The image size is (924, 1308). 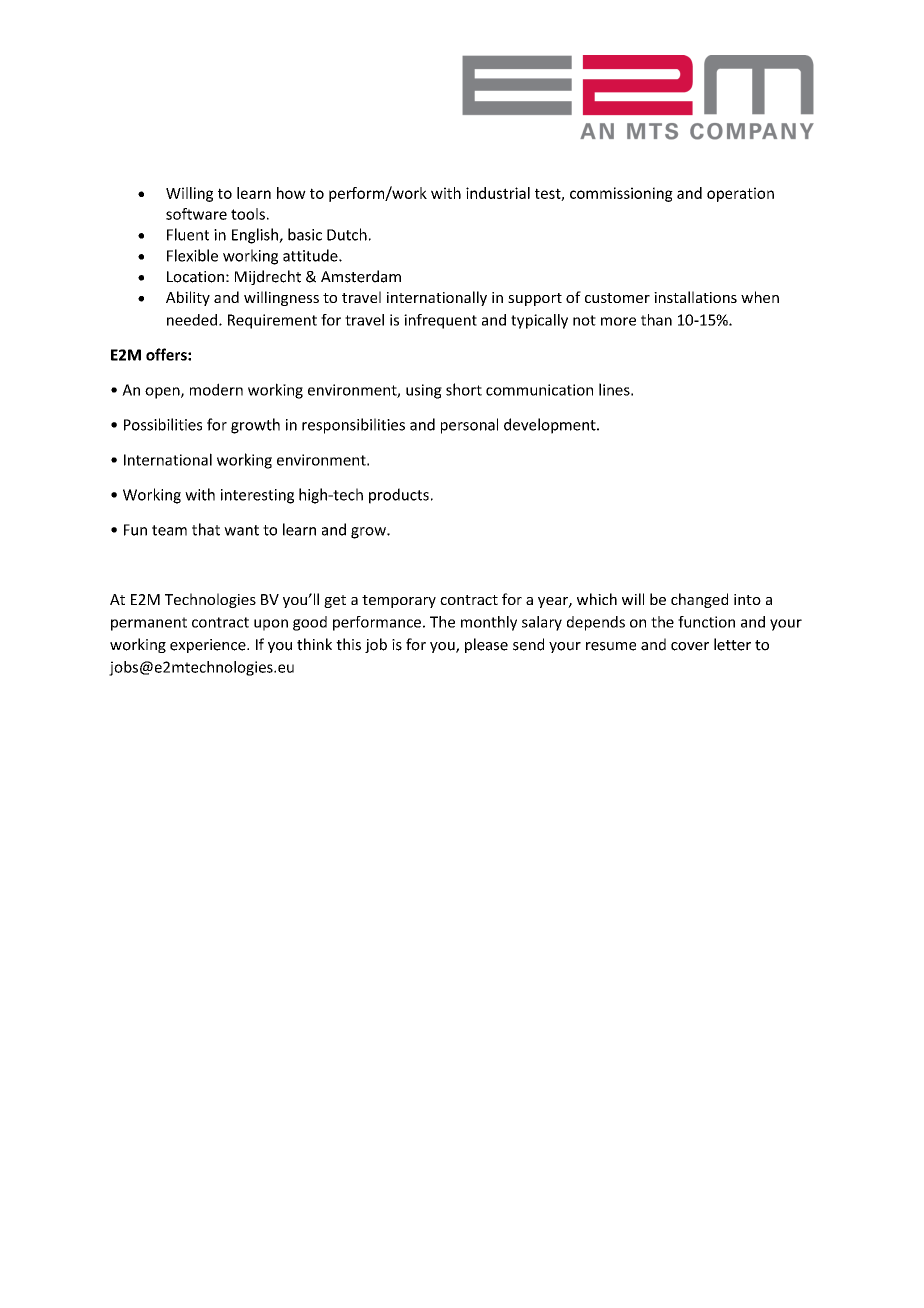 I want to click on development, so click(x=551, y=426).
